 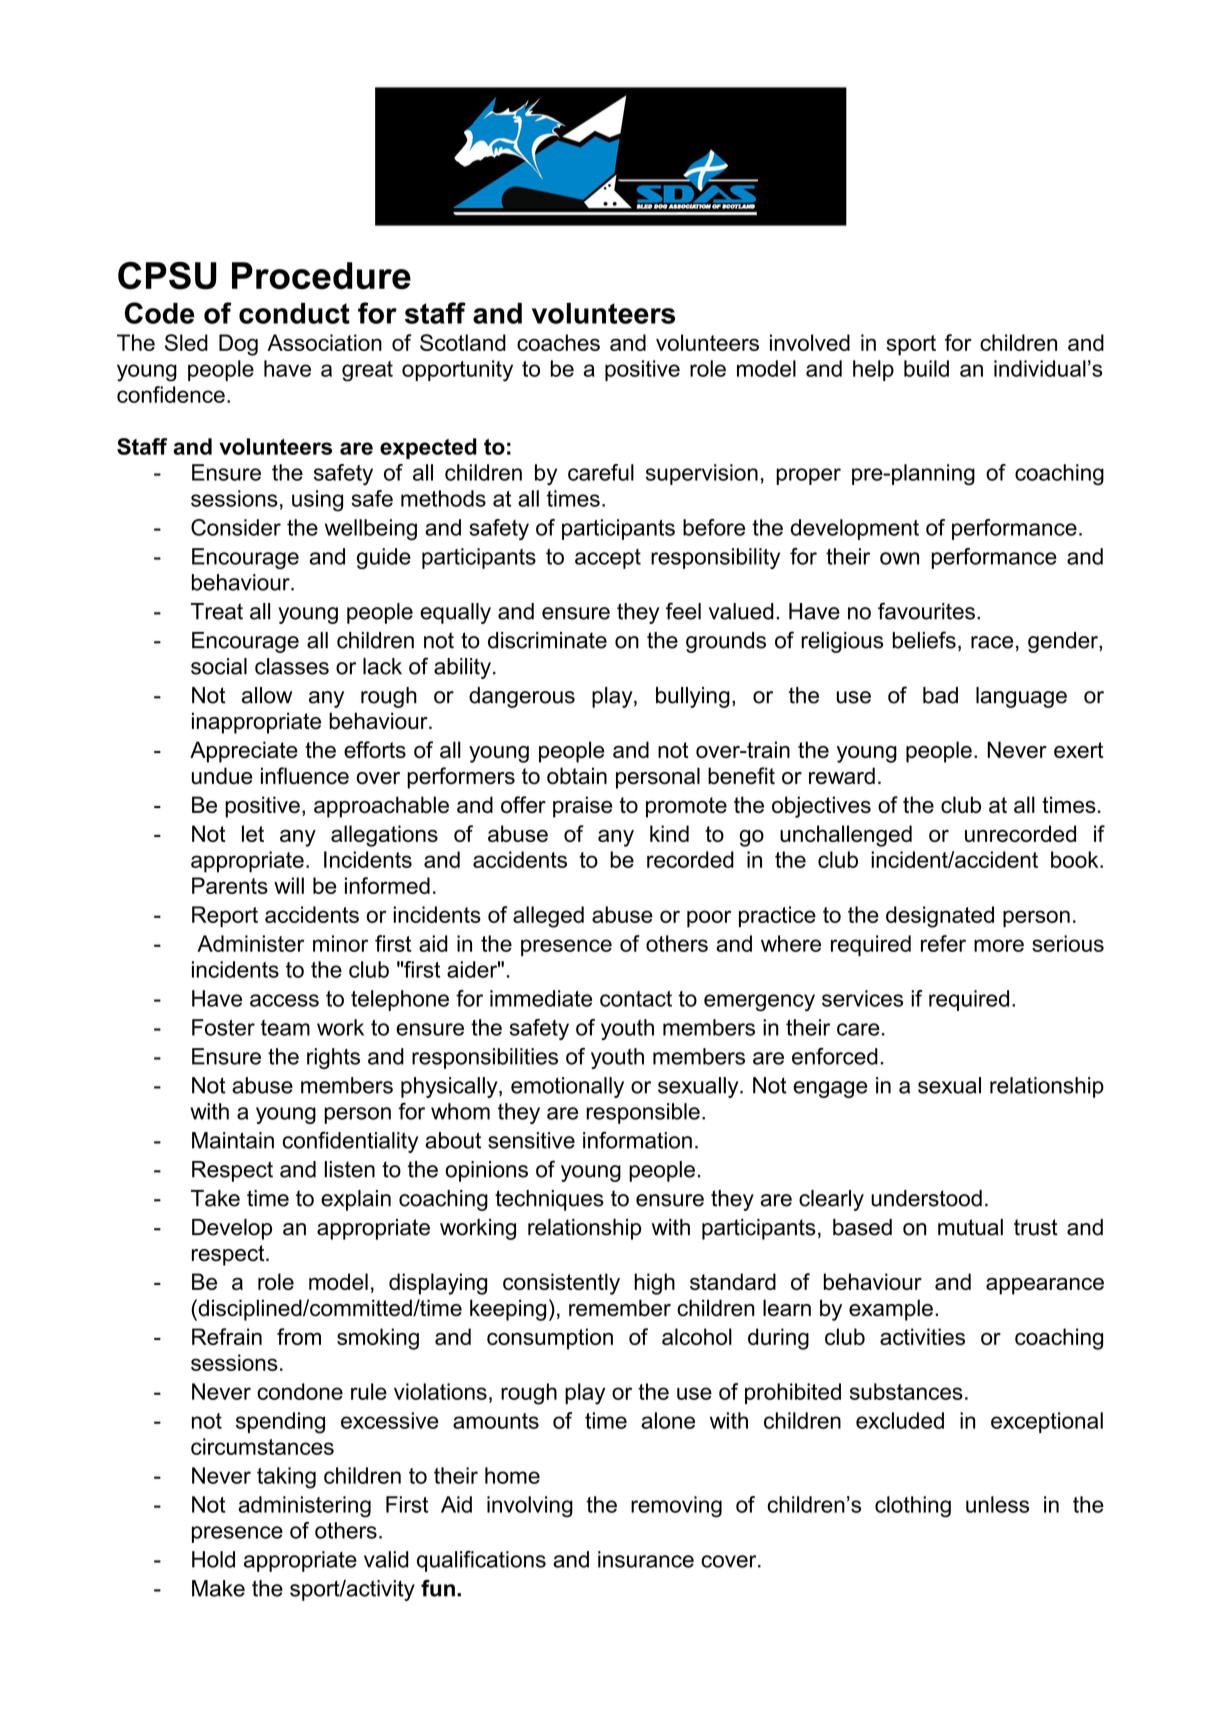 What do you see at coordinates (943, 943) in the screenshot?
I see `refer` at bounding box center [943, 943].
